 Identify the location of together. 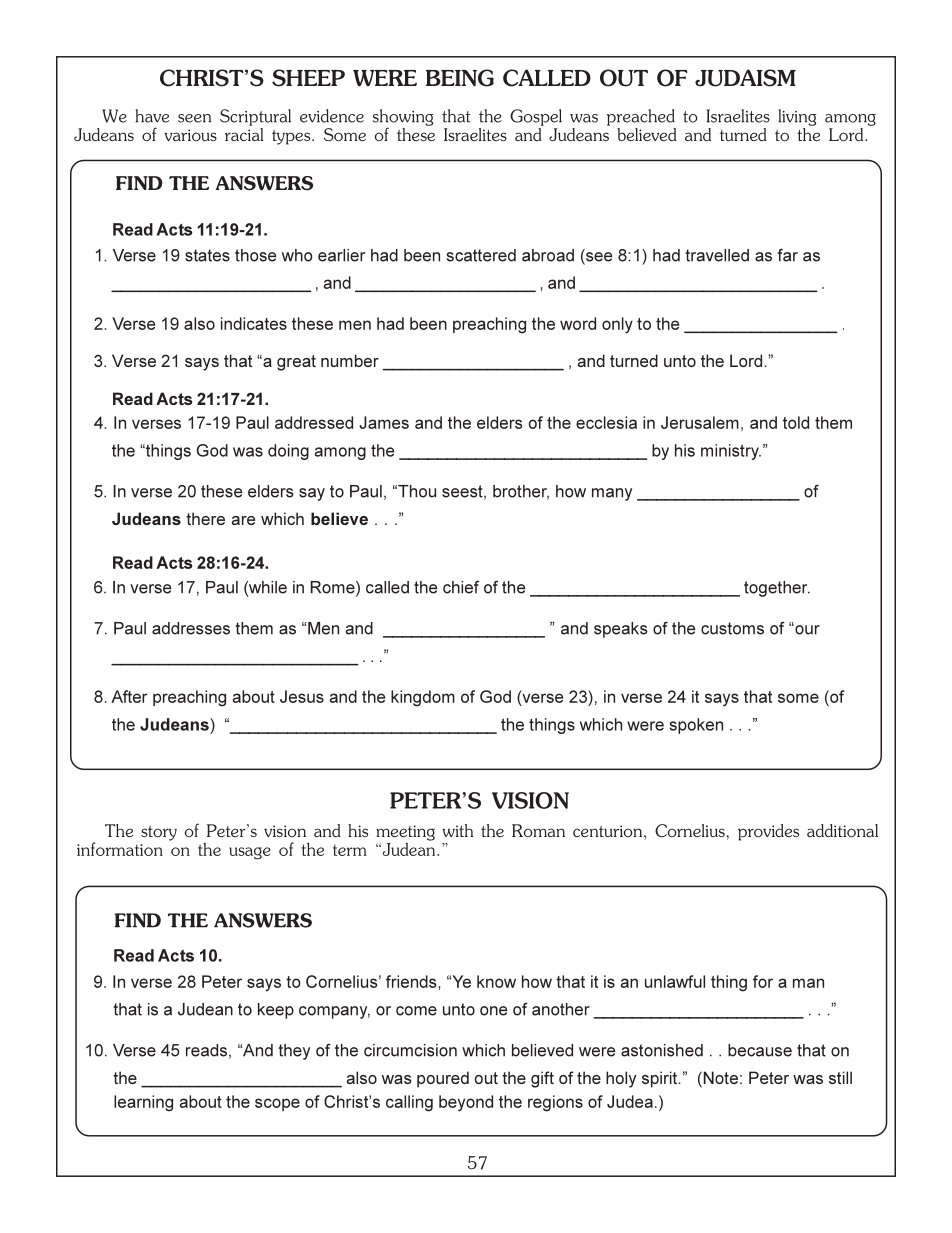
(777, 589).
